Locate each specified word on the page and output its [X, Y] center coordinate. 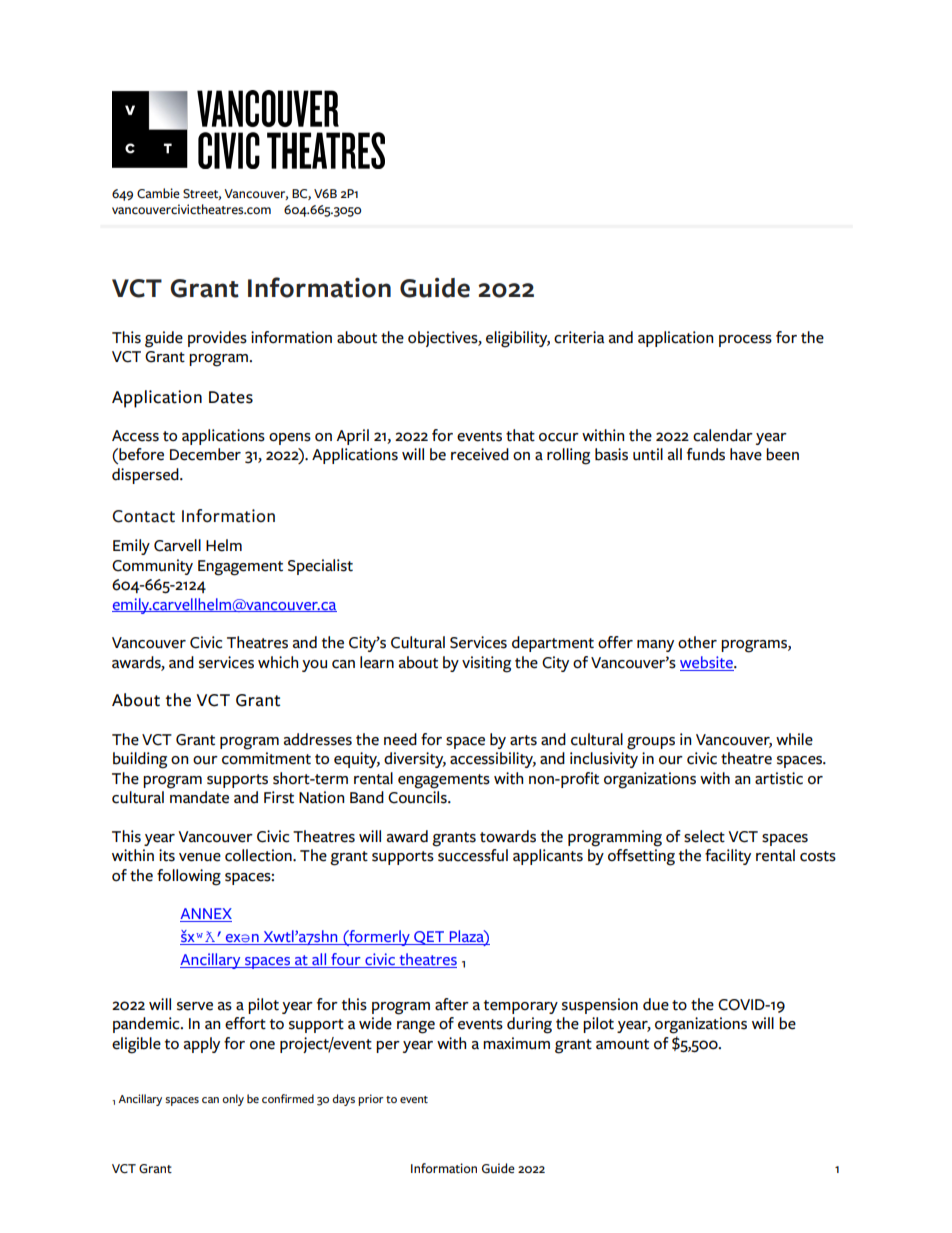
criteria [579, 337]
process [745, 341]
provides [217, 339]
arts [523, 740]
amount [622, 1044]
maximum [516, 1043]
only [233, 1100]
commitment [266, 758]
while [794, 739]
